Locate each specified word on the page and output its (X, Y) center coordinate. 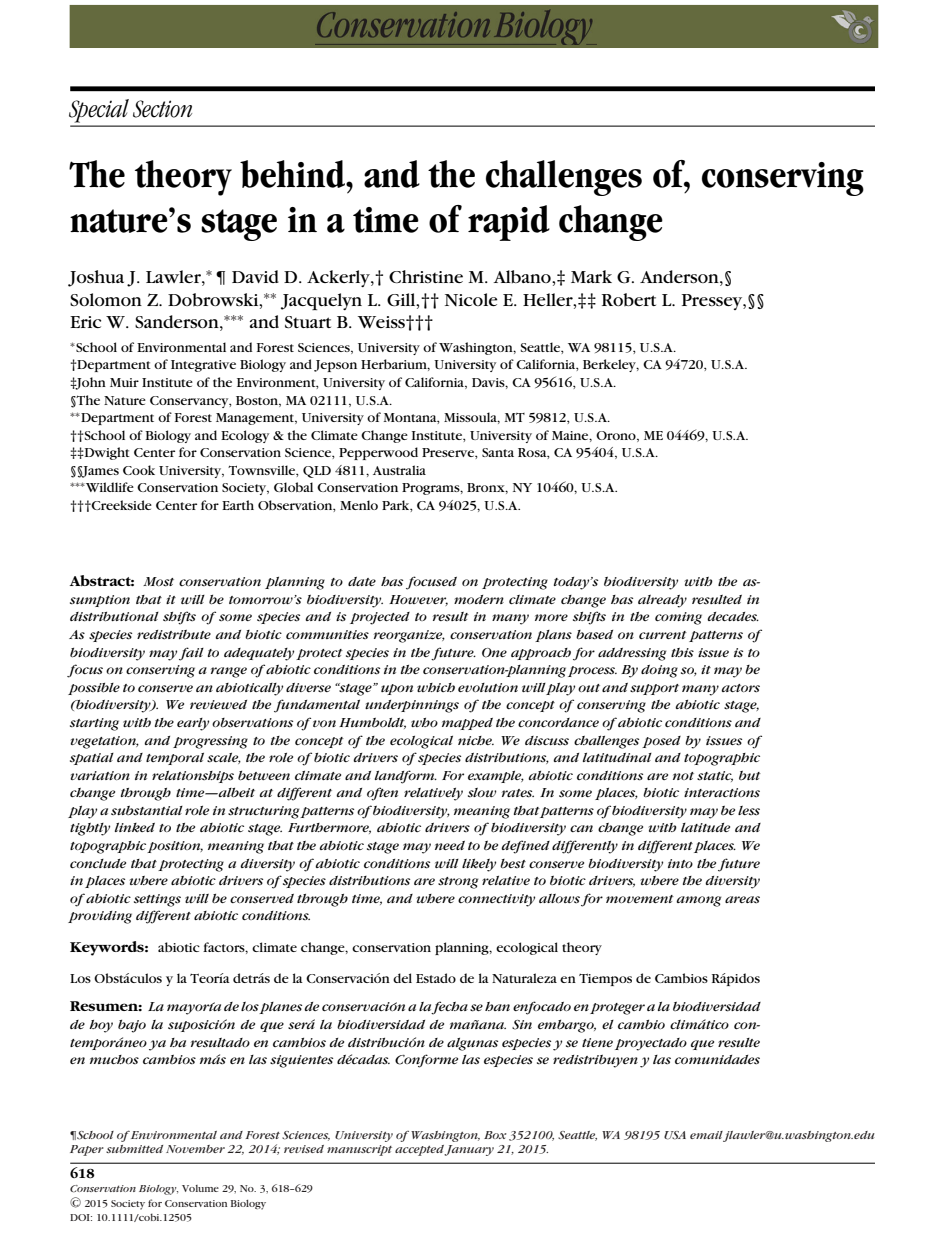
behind (293, 174)
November (195, 1149)
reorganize (409, 636)
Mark (591, 276)
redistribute (174, 634)
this (682, 652)
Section (162, 109)
